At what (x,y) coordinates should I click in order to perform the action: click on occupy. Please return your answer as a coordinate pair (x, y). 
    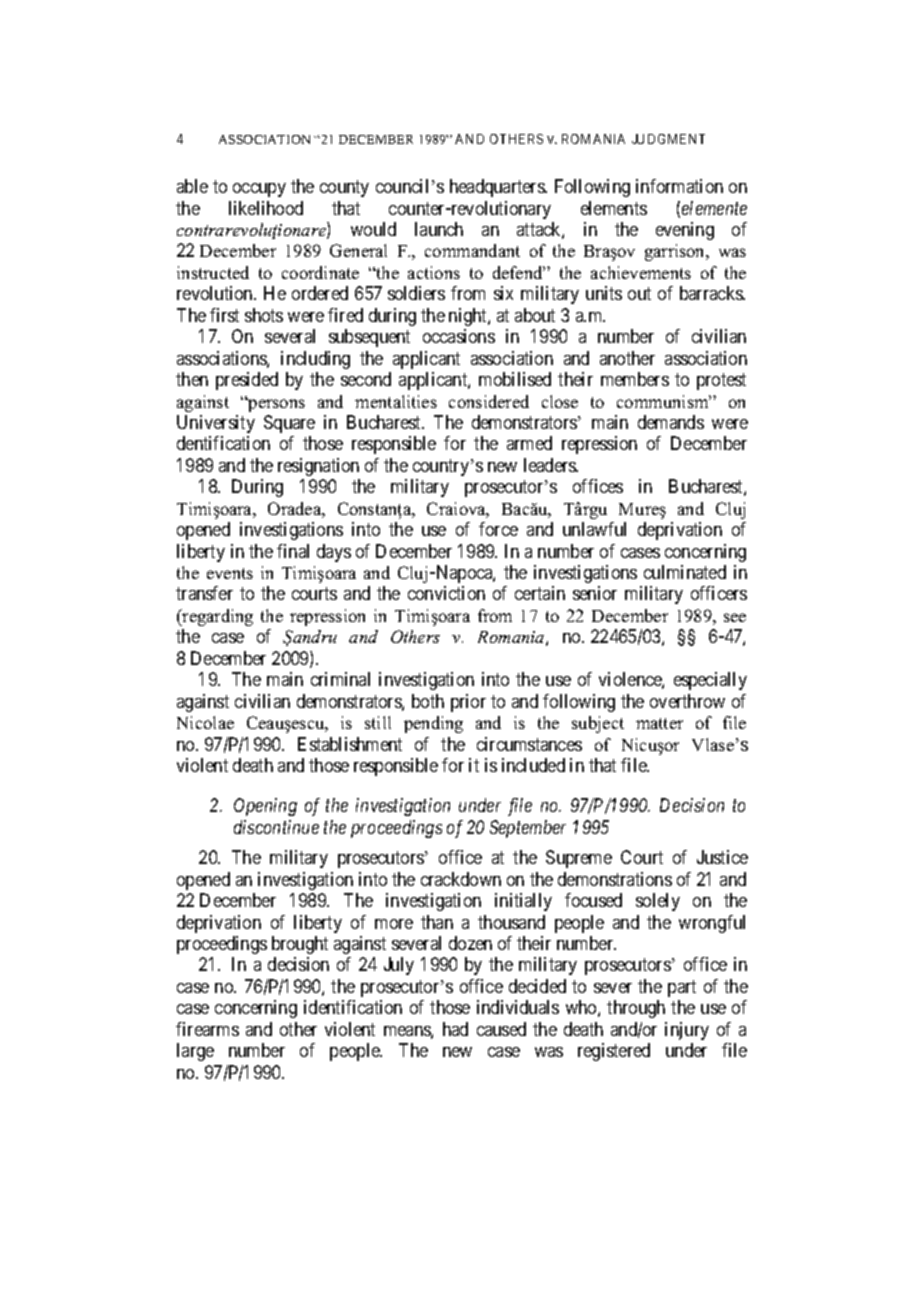
    Looking at the image, I should click on (259, 190).
